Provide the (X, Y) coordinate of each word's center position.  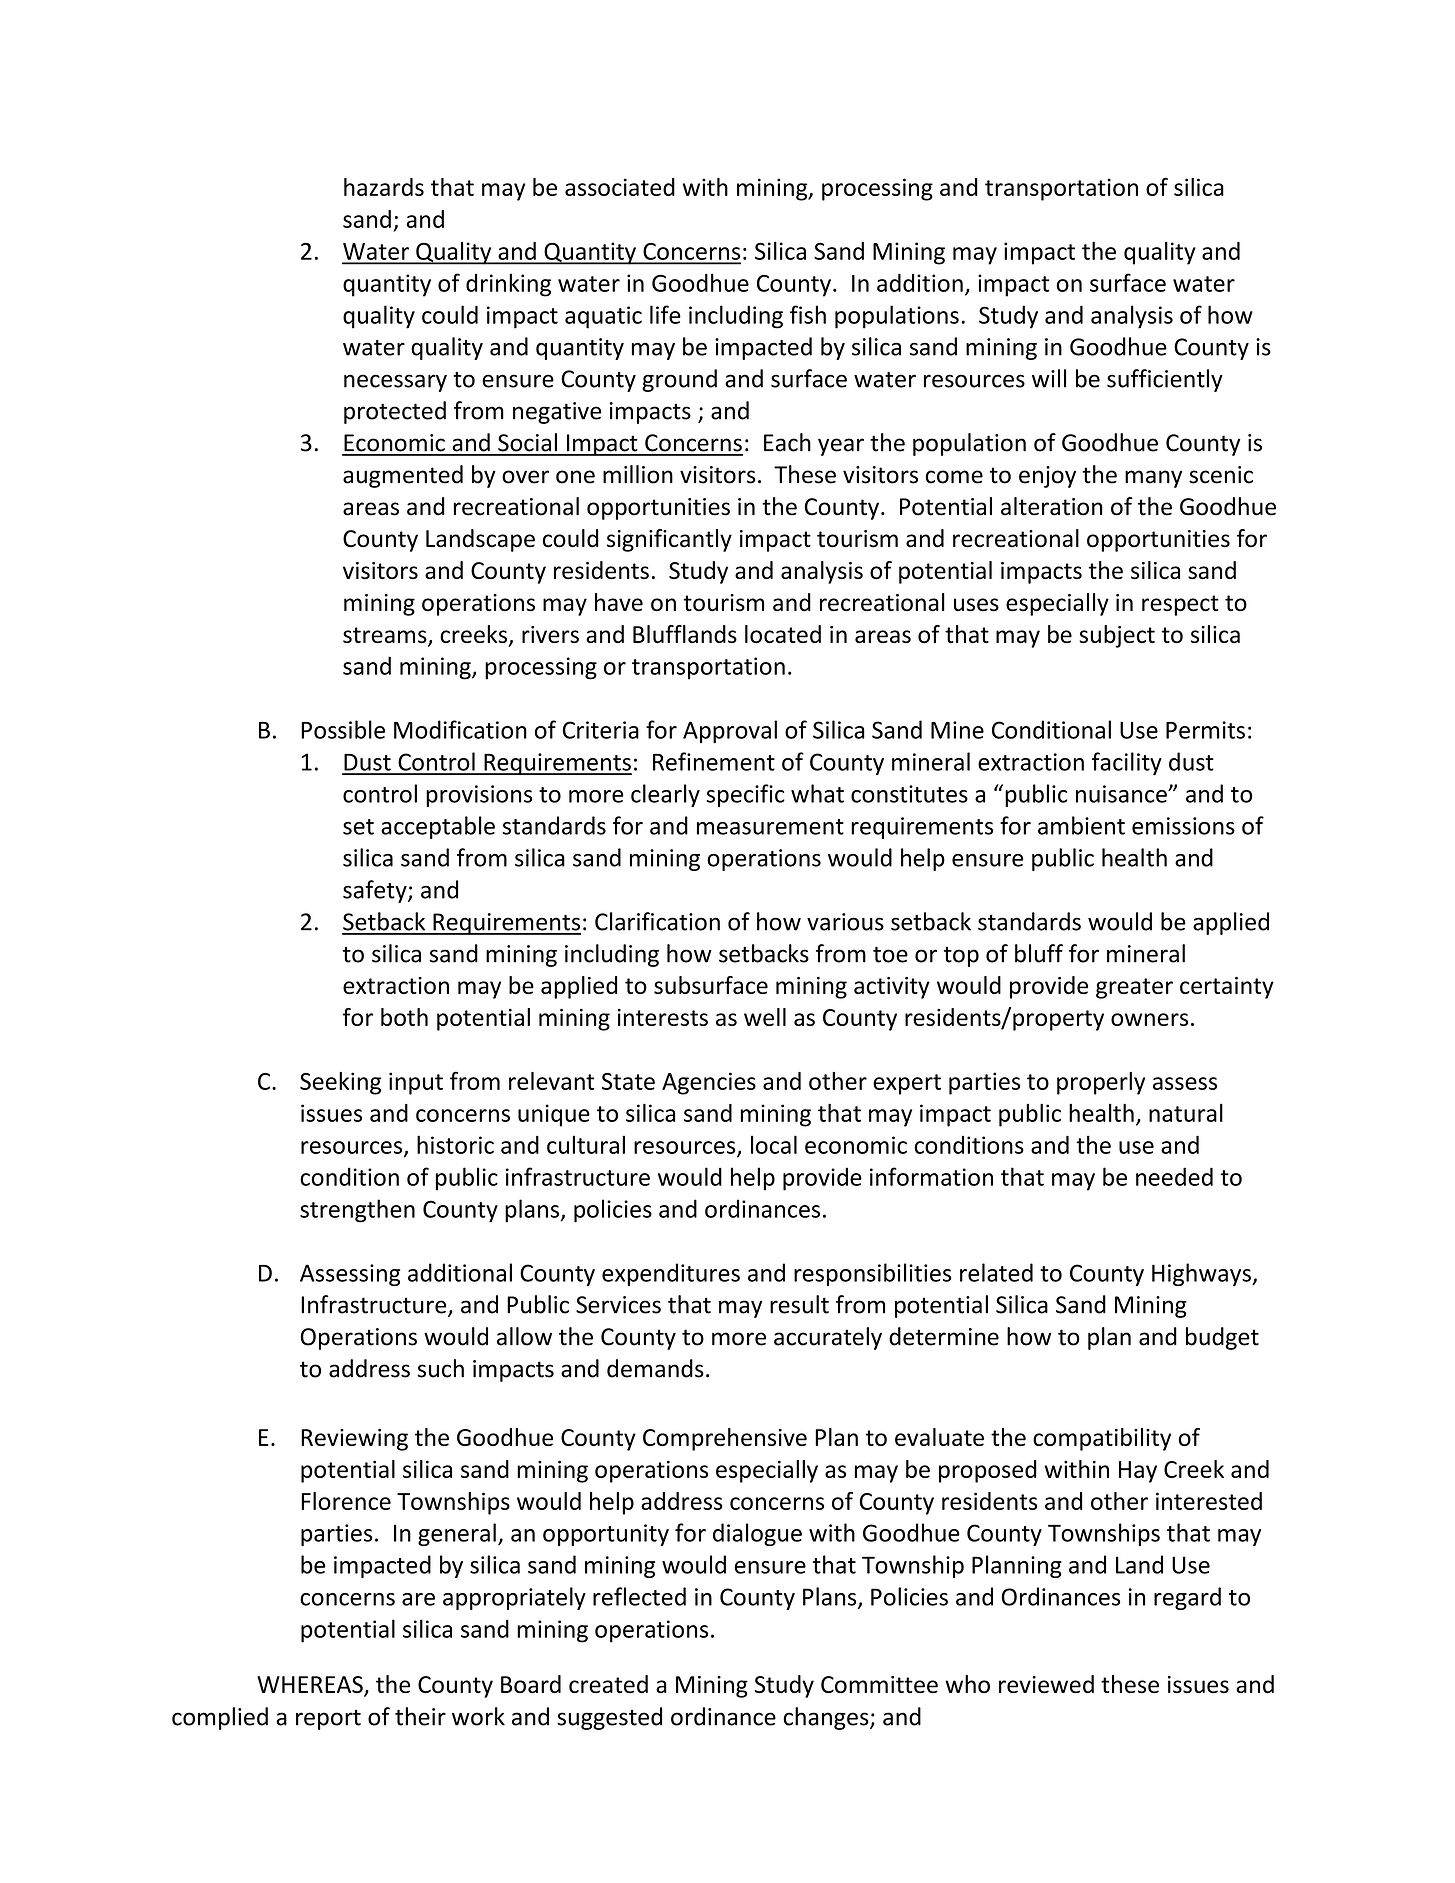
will (1049, 378)
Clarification (657, 921)
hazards (384, 187)
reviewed (1046, 1684)
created (608, 1684)
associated (620, 187)
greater (1134, 988)
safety (376, 891)
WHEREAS (311, 1686)
